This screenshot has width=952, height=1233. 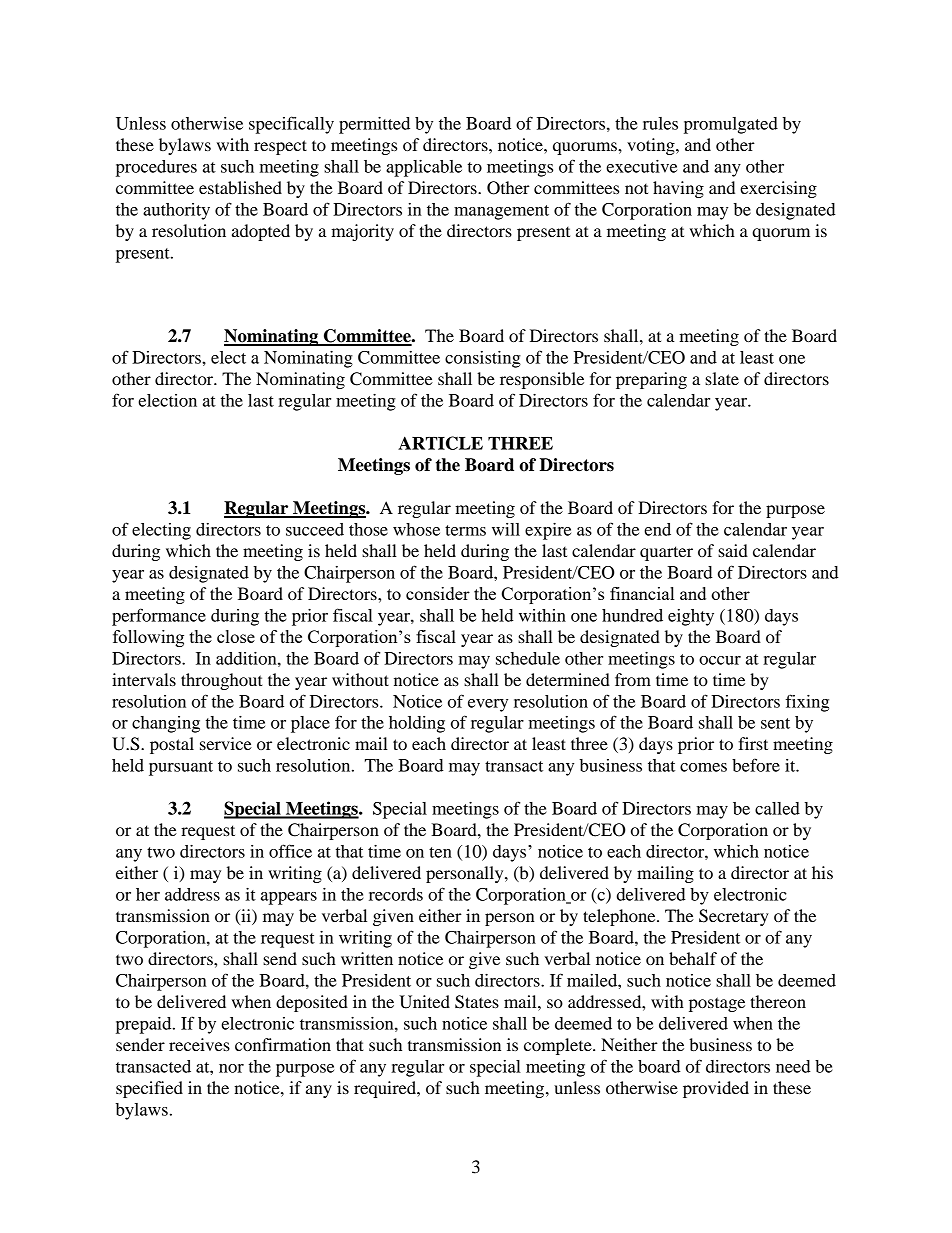 What do you see at coordinates (315, 529) in the screenshot?
I see `succeed` at bounding box center [315, 529].
